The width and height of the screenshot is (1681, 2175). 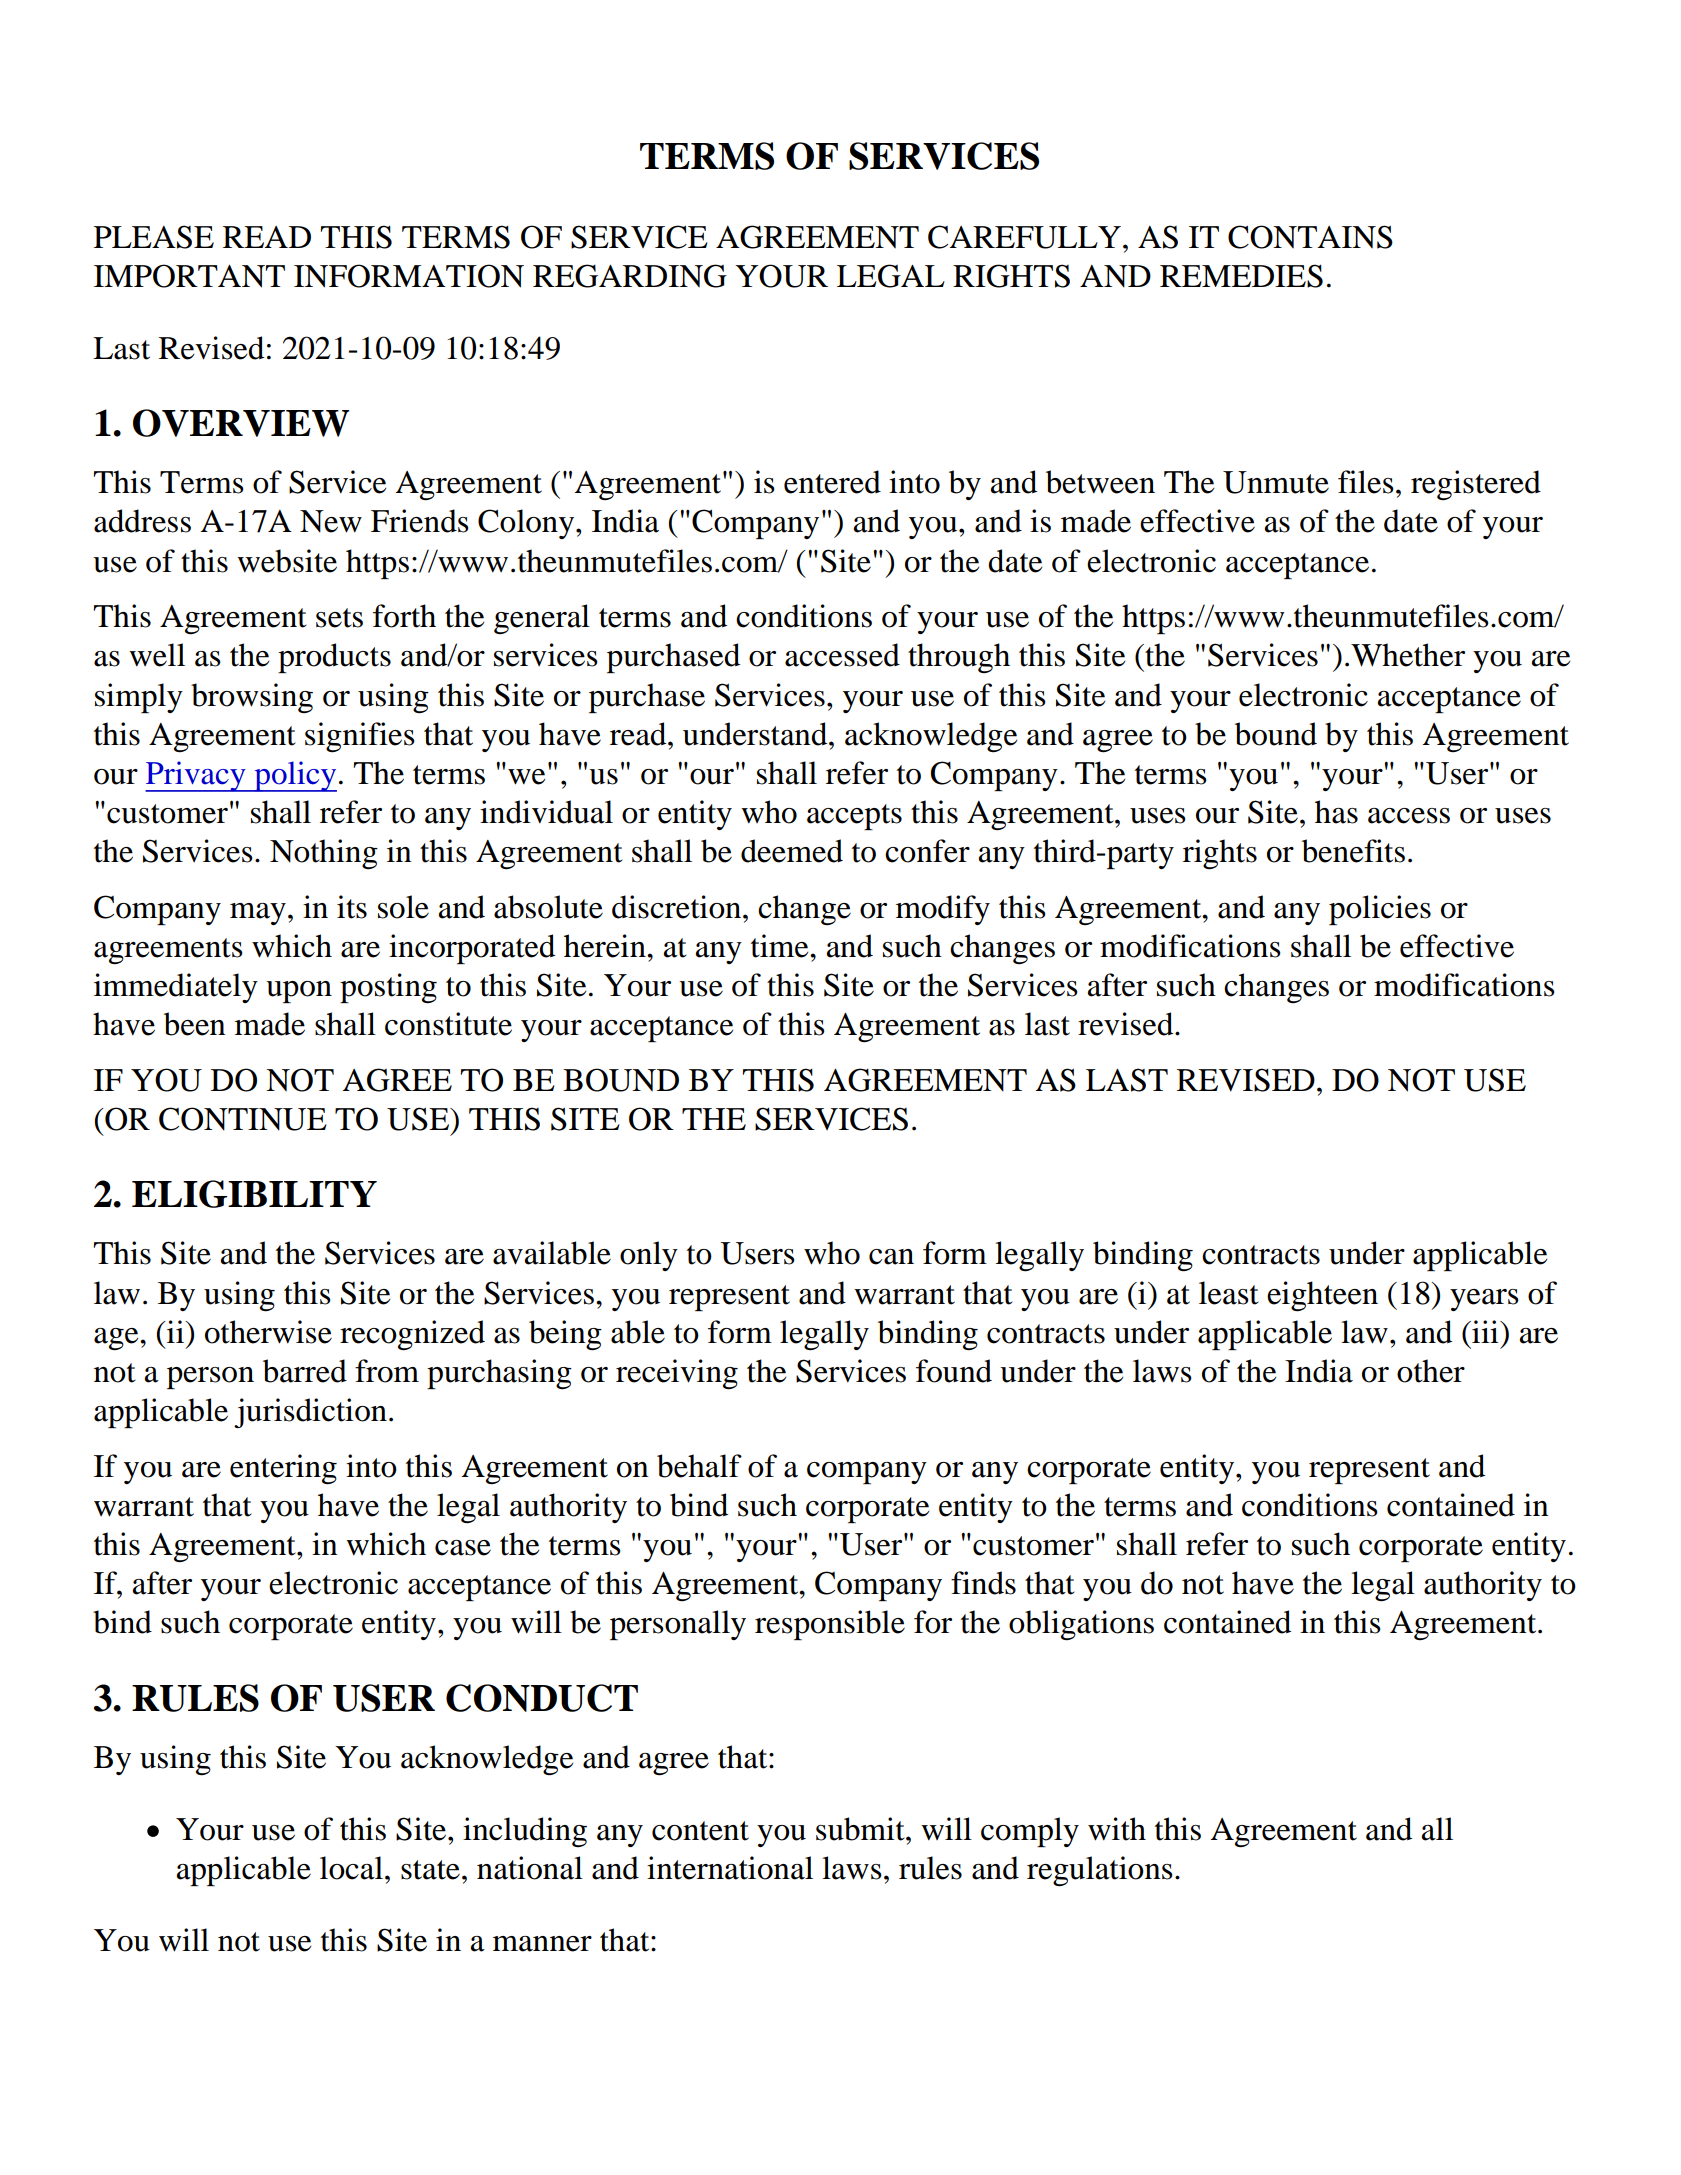 I want to click on IMPORTANT, so click(x=189, y=276).
